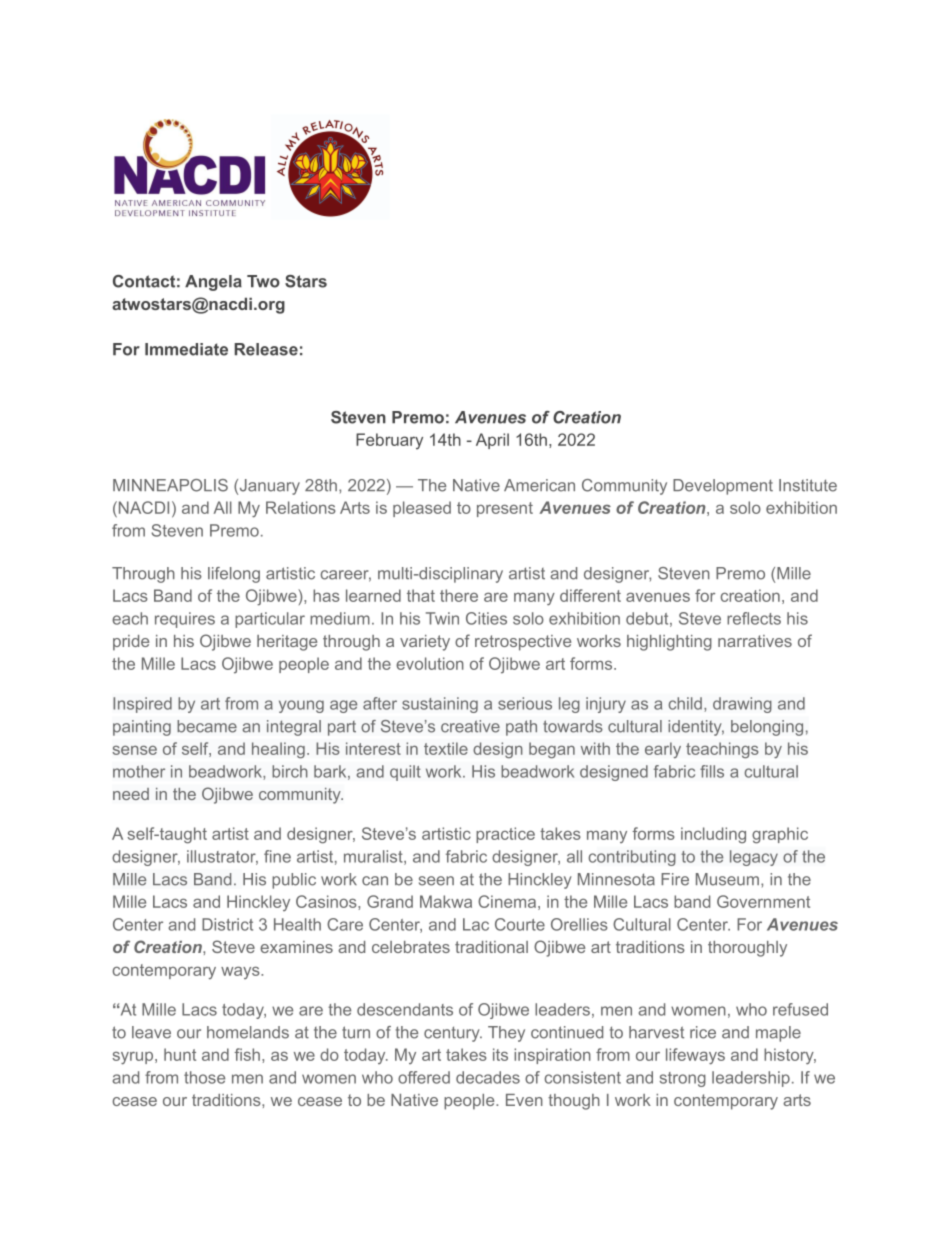 The height and width of the screenshot is (1233, 952). Describe the element at coordinates (729, 879) in the screenshot. I see `Museum` at that location.
